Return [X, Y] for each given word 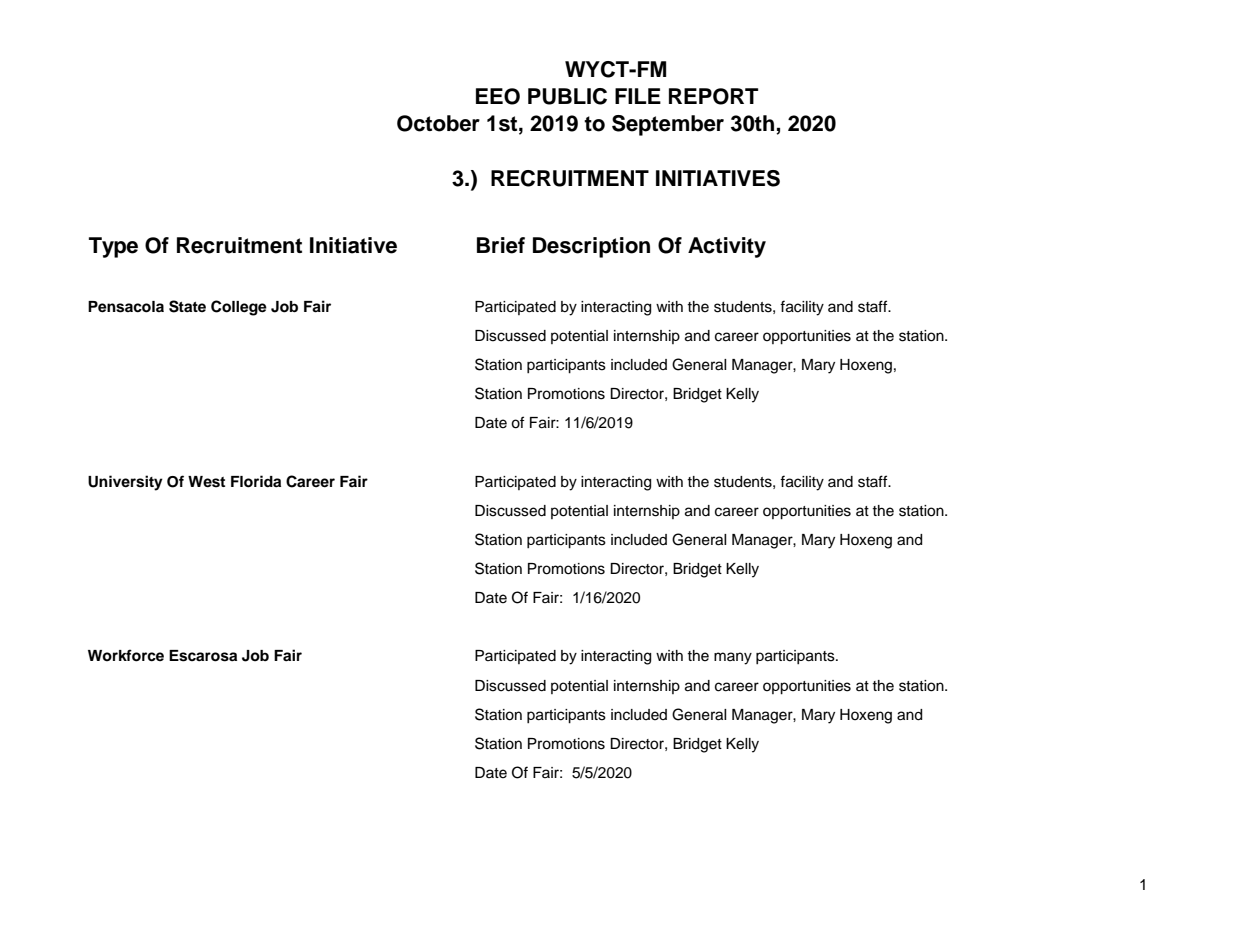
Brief [501, 245]
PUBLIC [567, 96]
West [206, 482]
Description [591, 247]
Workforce [126, 655]
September [668, 125]
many [733, 658]
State [187, 306]
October [438, 123]
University [125, 483]
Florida [256, 481]
